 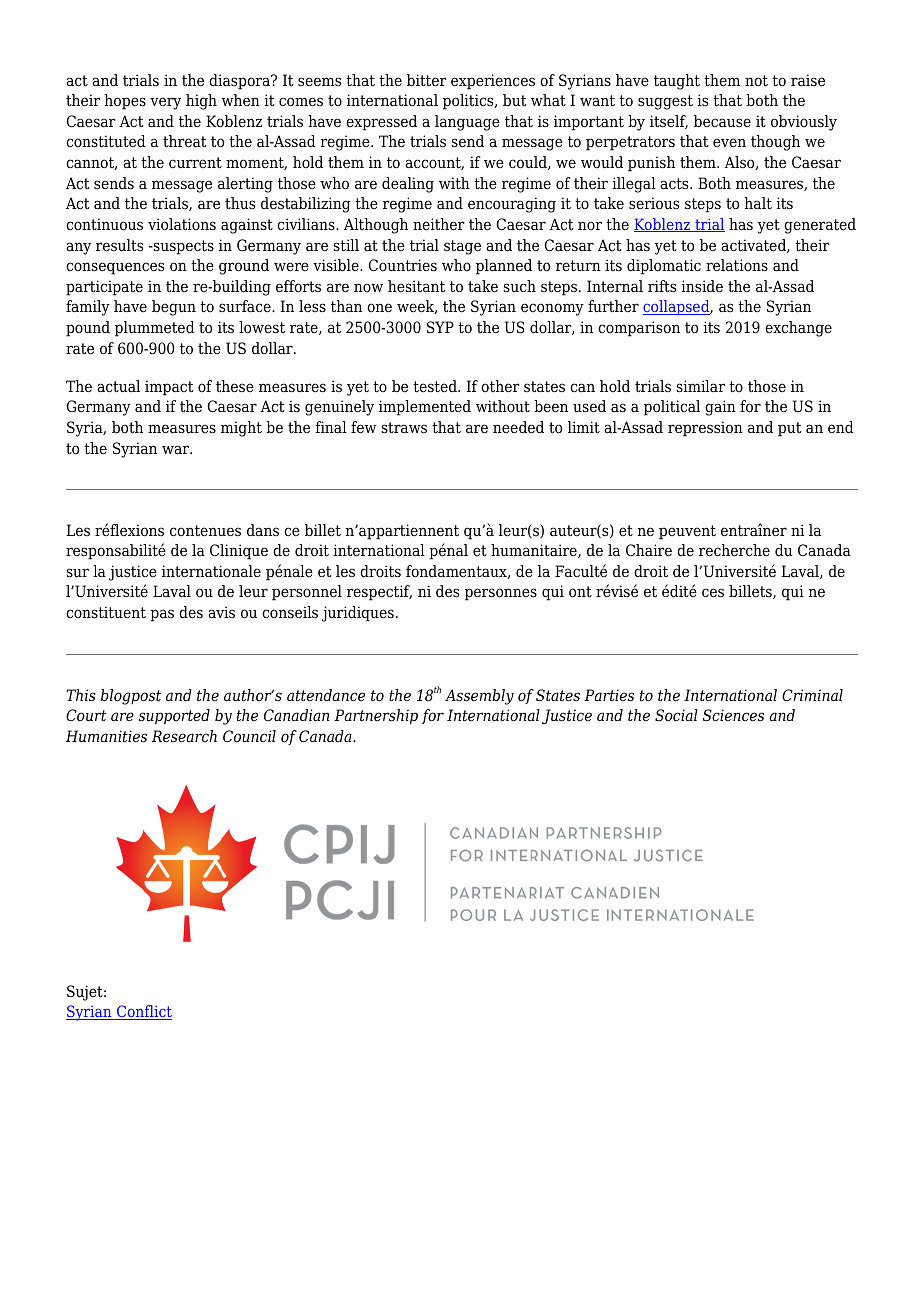 I want to click on very, so click(x=165, y=103).
